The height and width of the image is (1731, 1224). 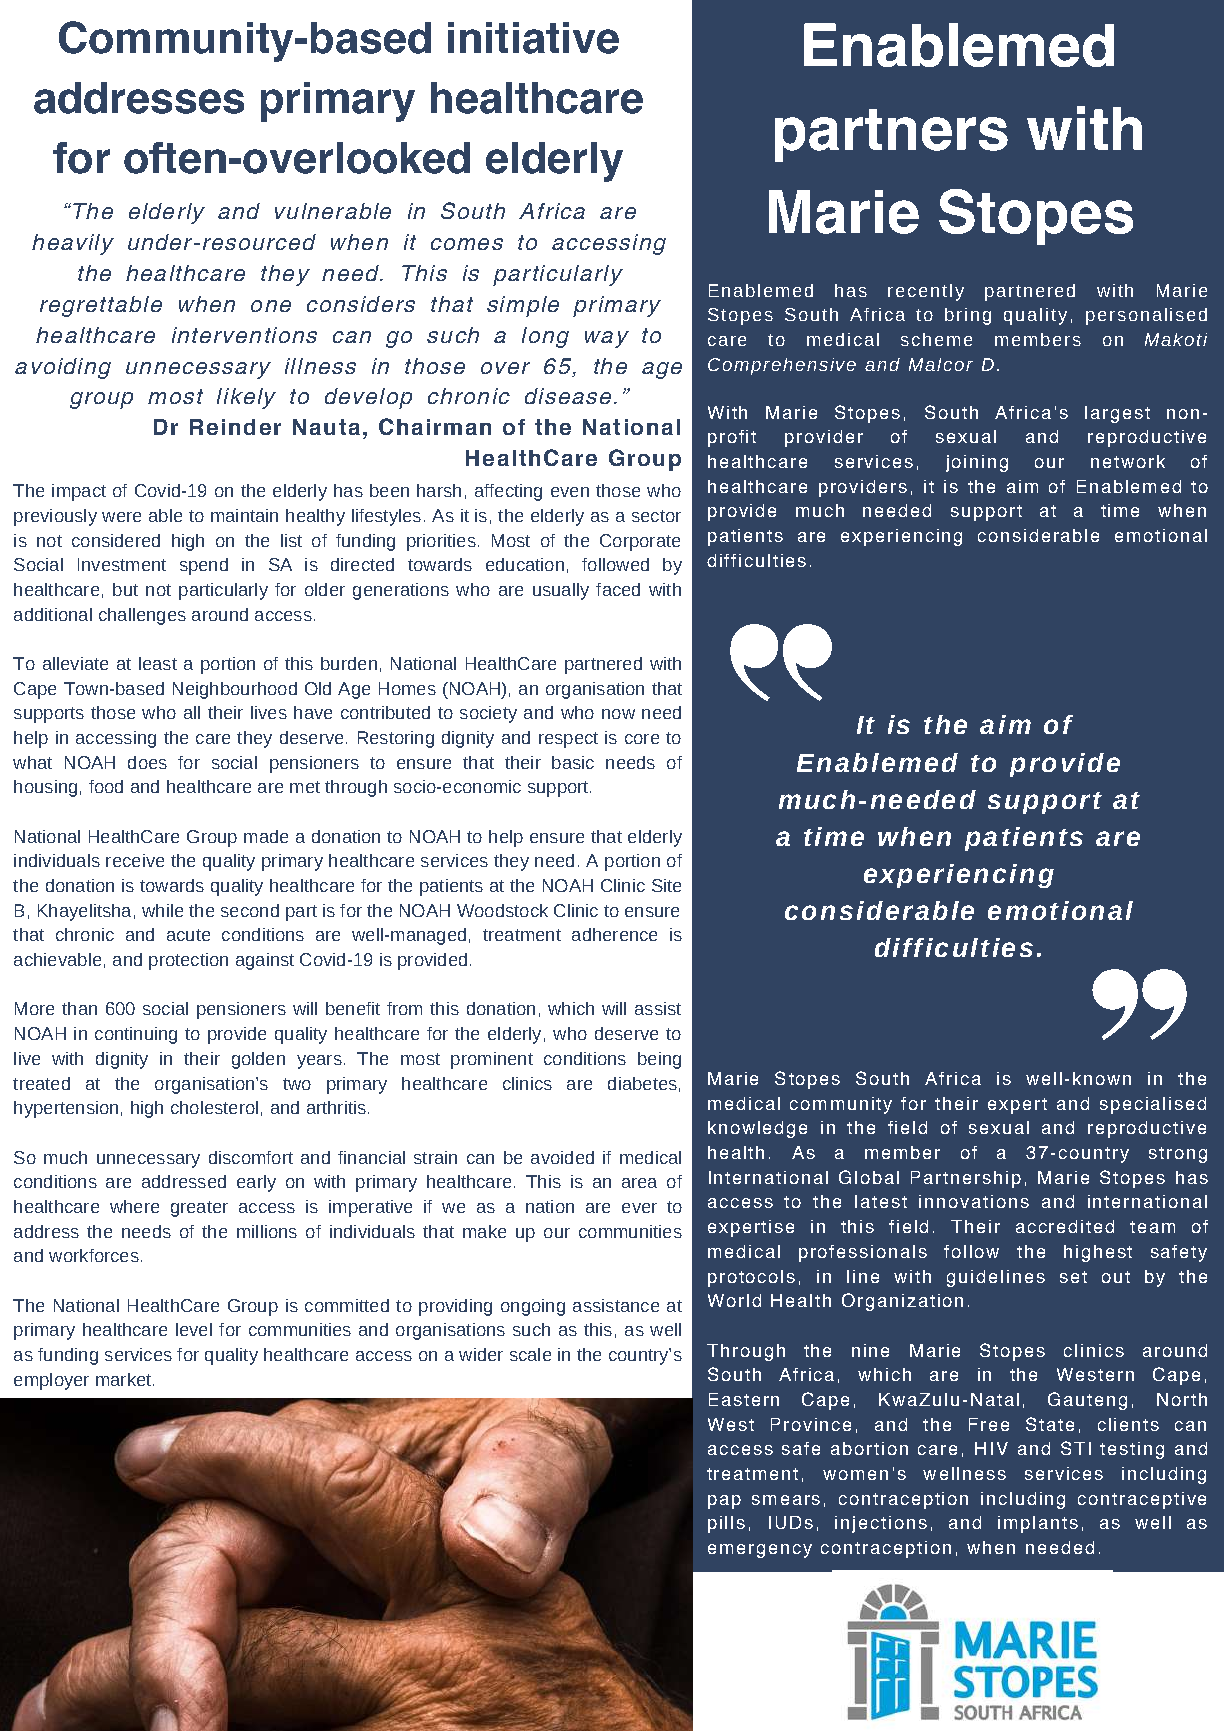 I want to click on disease, so click(x=568, y=396).
